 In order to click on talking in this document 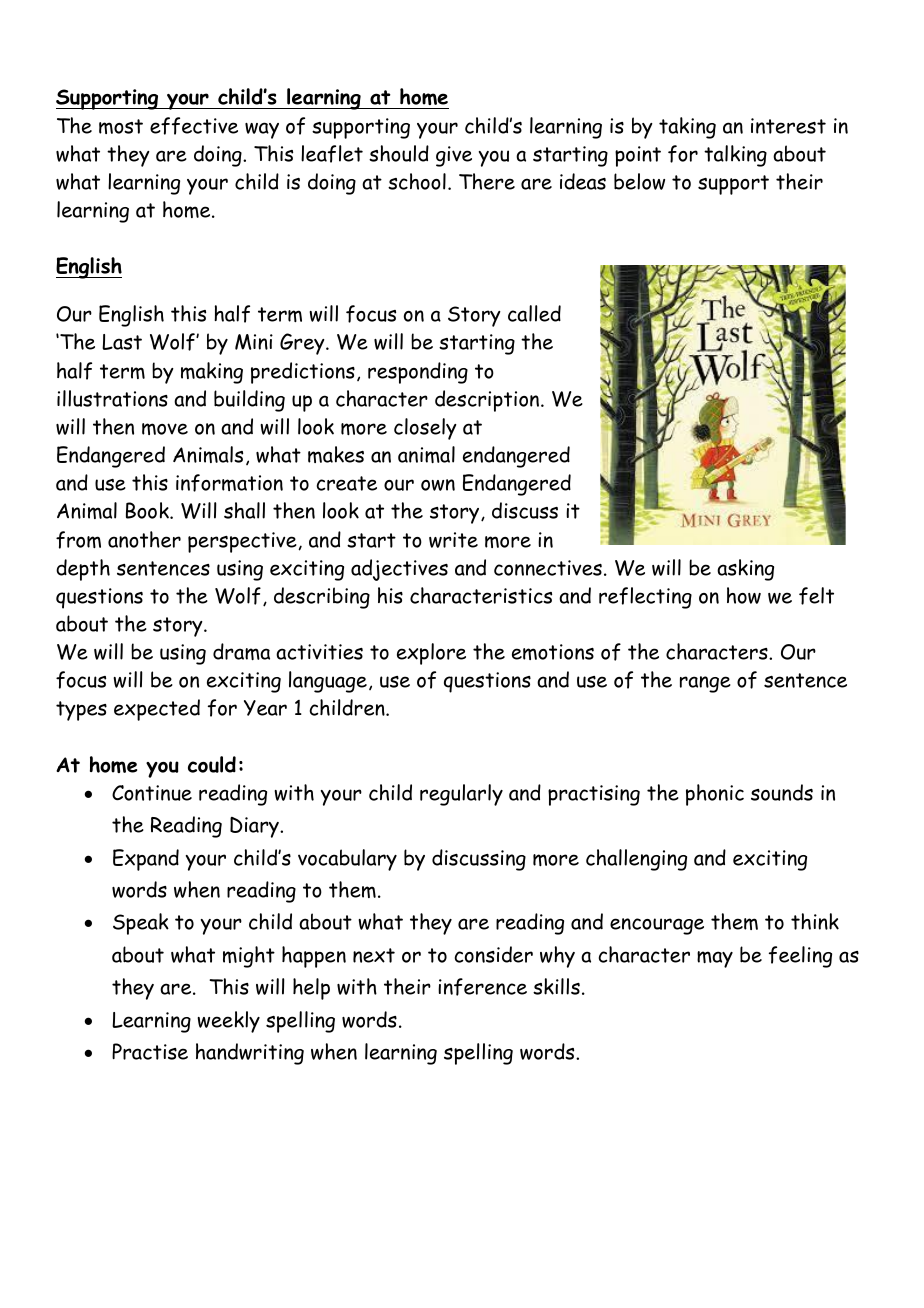, I will do `click(735, 156)`.
